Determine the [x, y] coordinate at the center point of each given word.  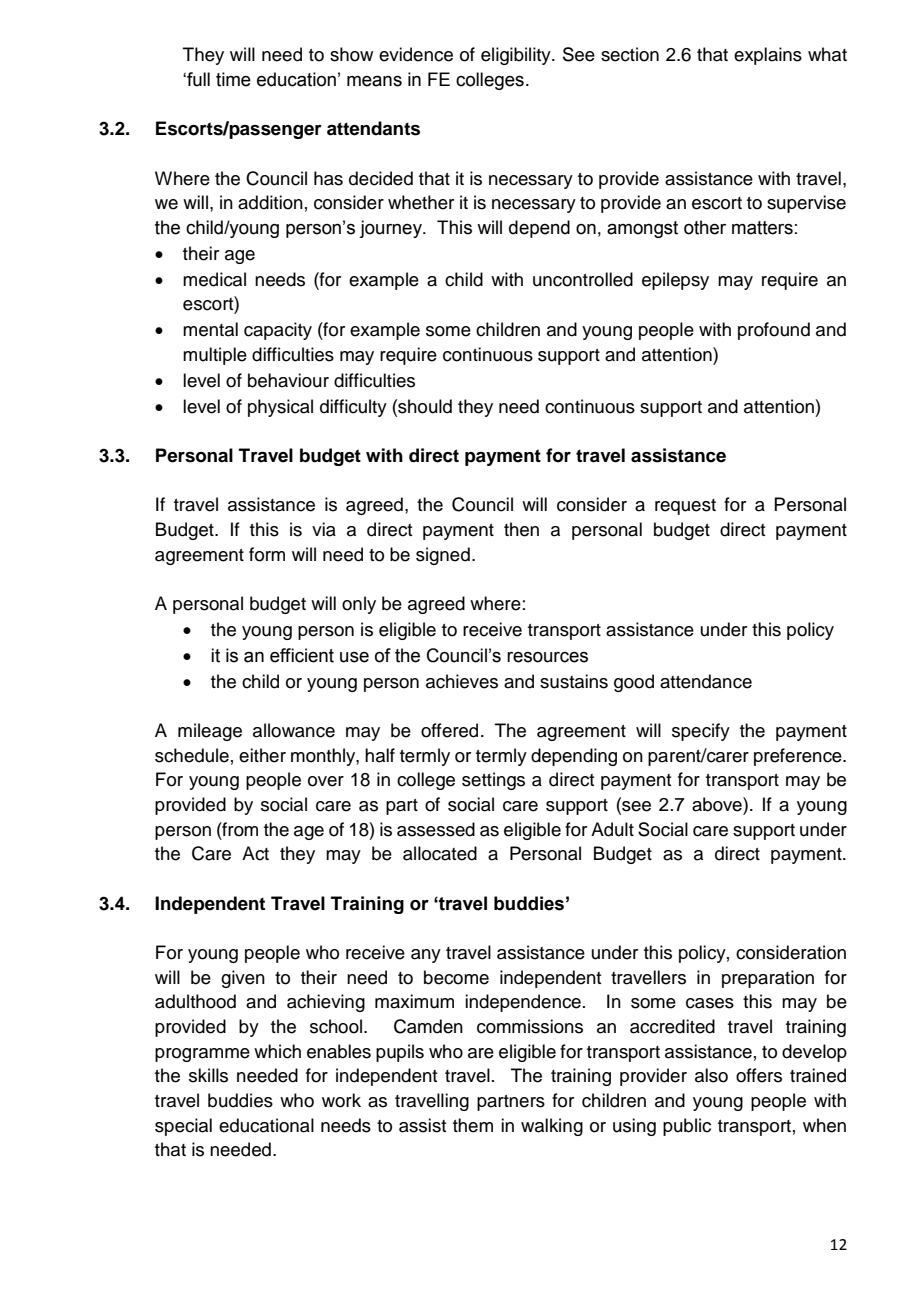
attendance [706, 681]
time [233, 79]
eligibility [517, 56]
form [267, 554]
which [277, 1051]
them [473, 1125]
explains [768, 56]
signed [443, 556]
